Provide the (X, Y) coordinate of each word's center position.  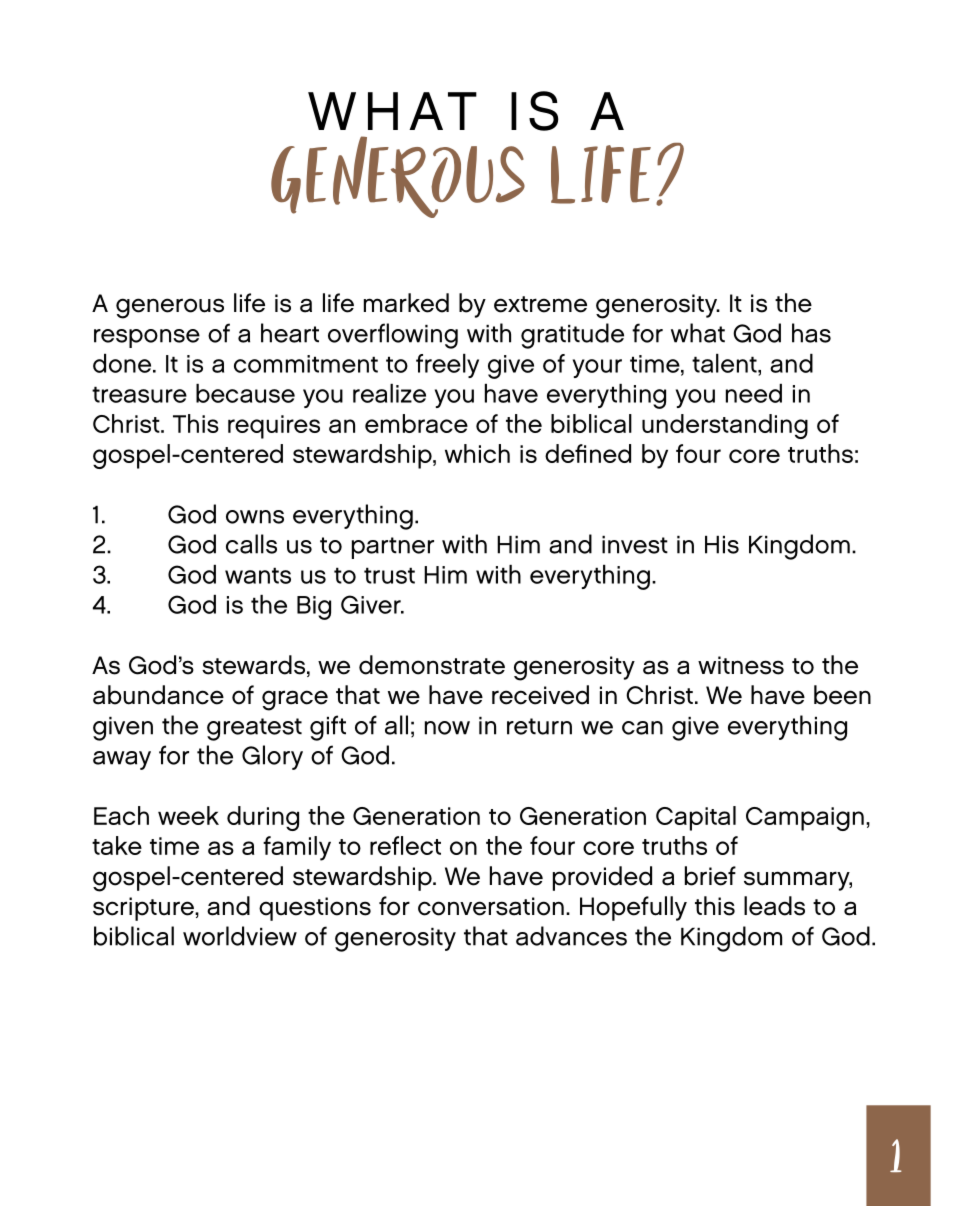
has (811, 333)
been (842, 695)
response (147, 338)
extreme (540, 304)
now (447, 728)
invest (635, 545)
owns (255, 517)
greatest (254, 729)
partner (393, 548)
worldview (240, 936)
